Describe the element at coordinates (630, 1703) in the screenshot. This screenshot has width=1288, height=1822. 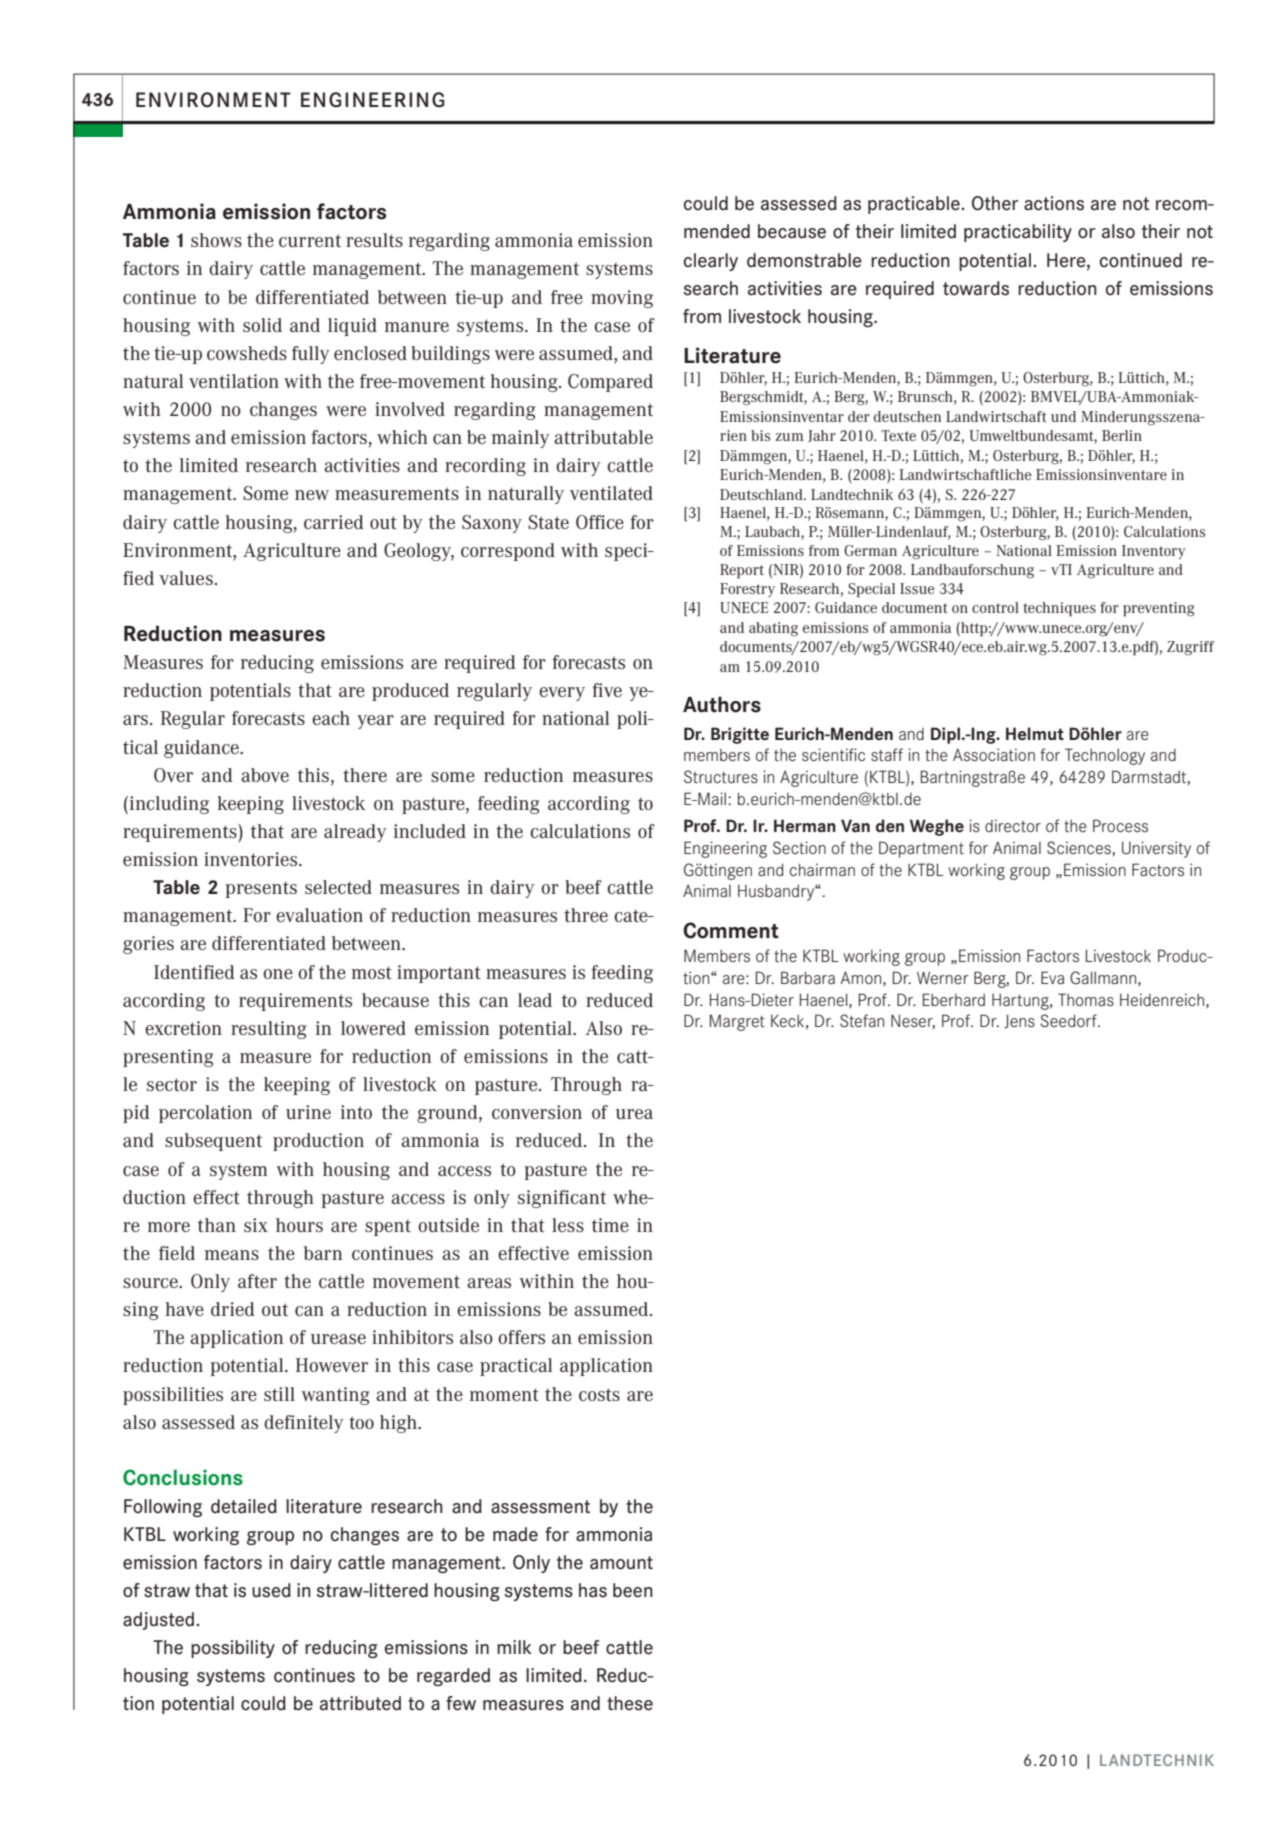
I see `these` at that location.
